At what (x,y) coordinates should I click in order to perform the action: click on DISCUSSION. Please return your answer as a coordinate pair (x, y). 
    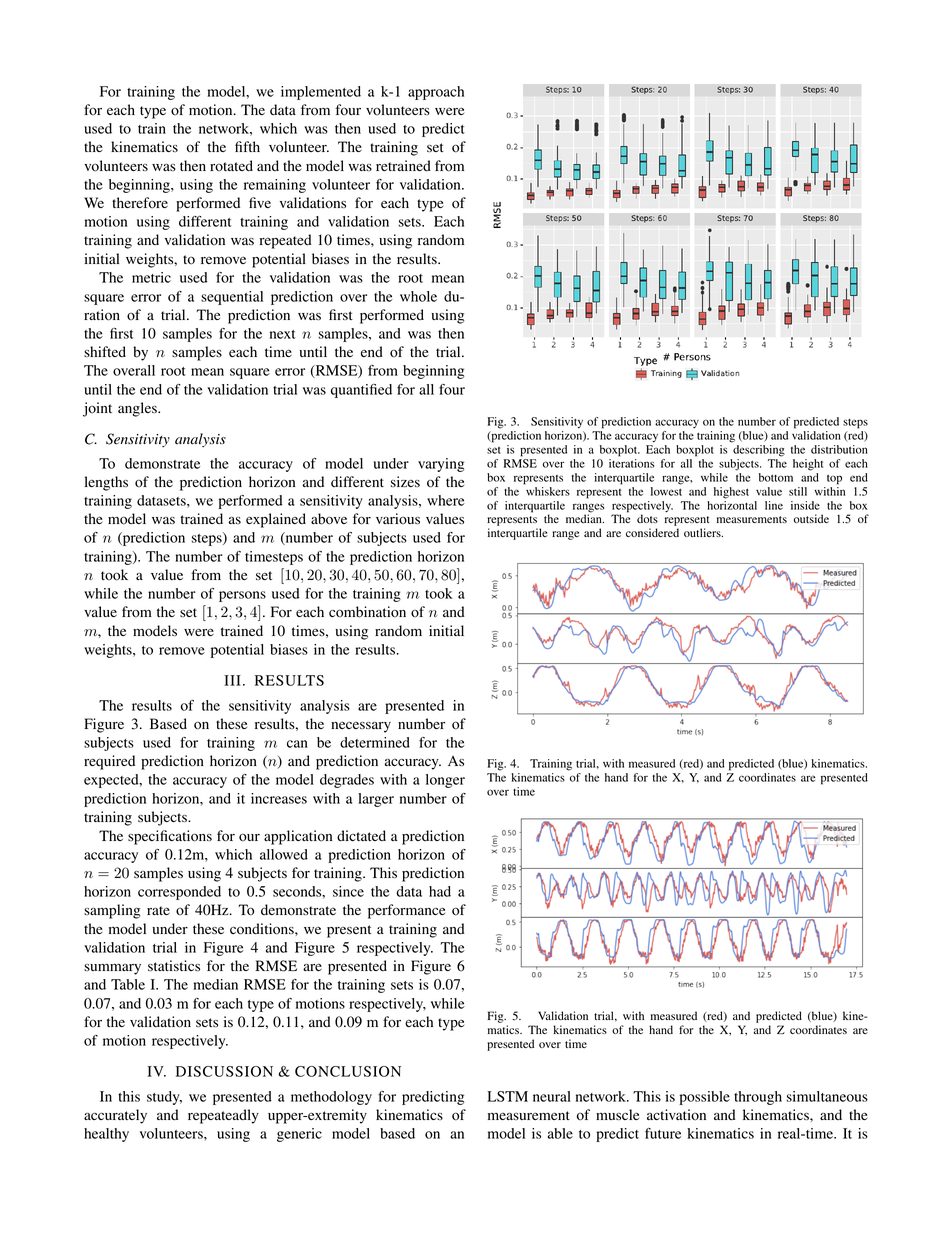
    Looking at the image, I should click on (224, 1071).
